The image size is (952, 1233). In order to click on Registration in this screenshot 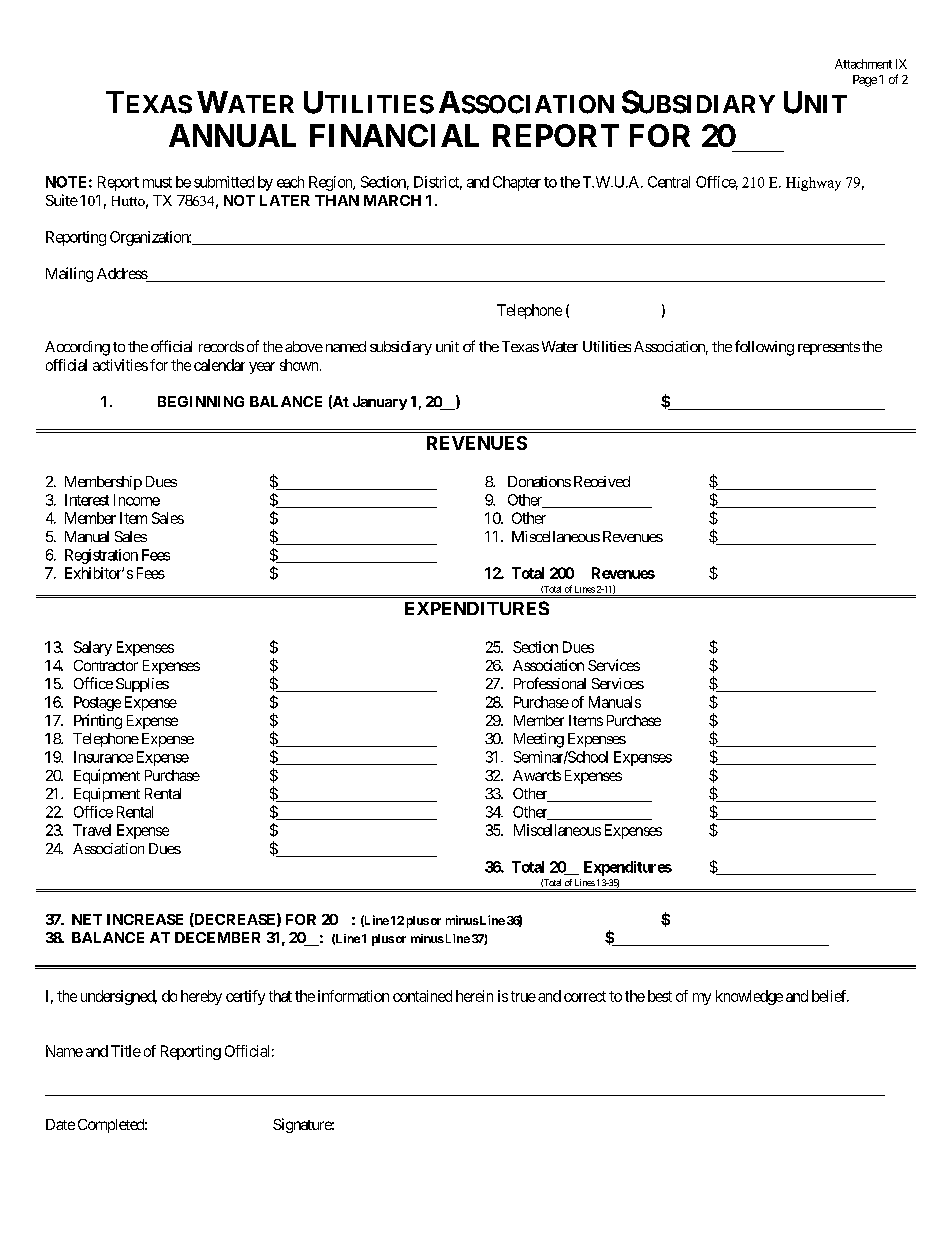, I will do `click(101, 556)`.
